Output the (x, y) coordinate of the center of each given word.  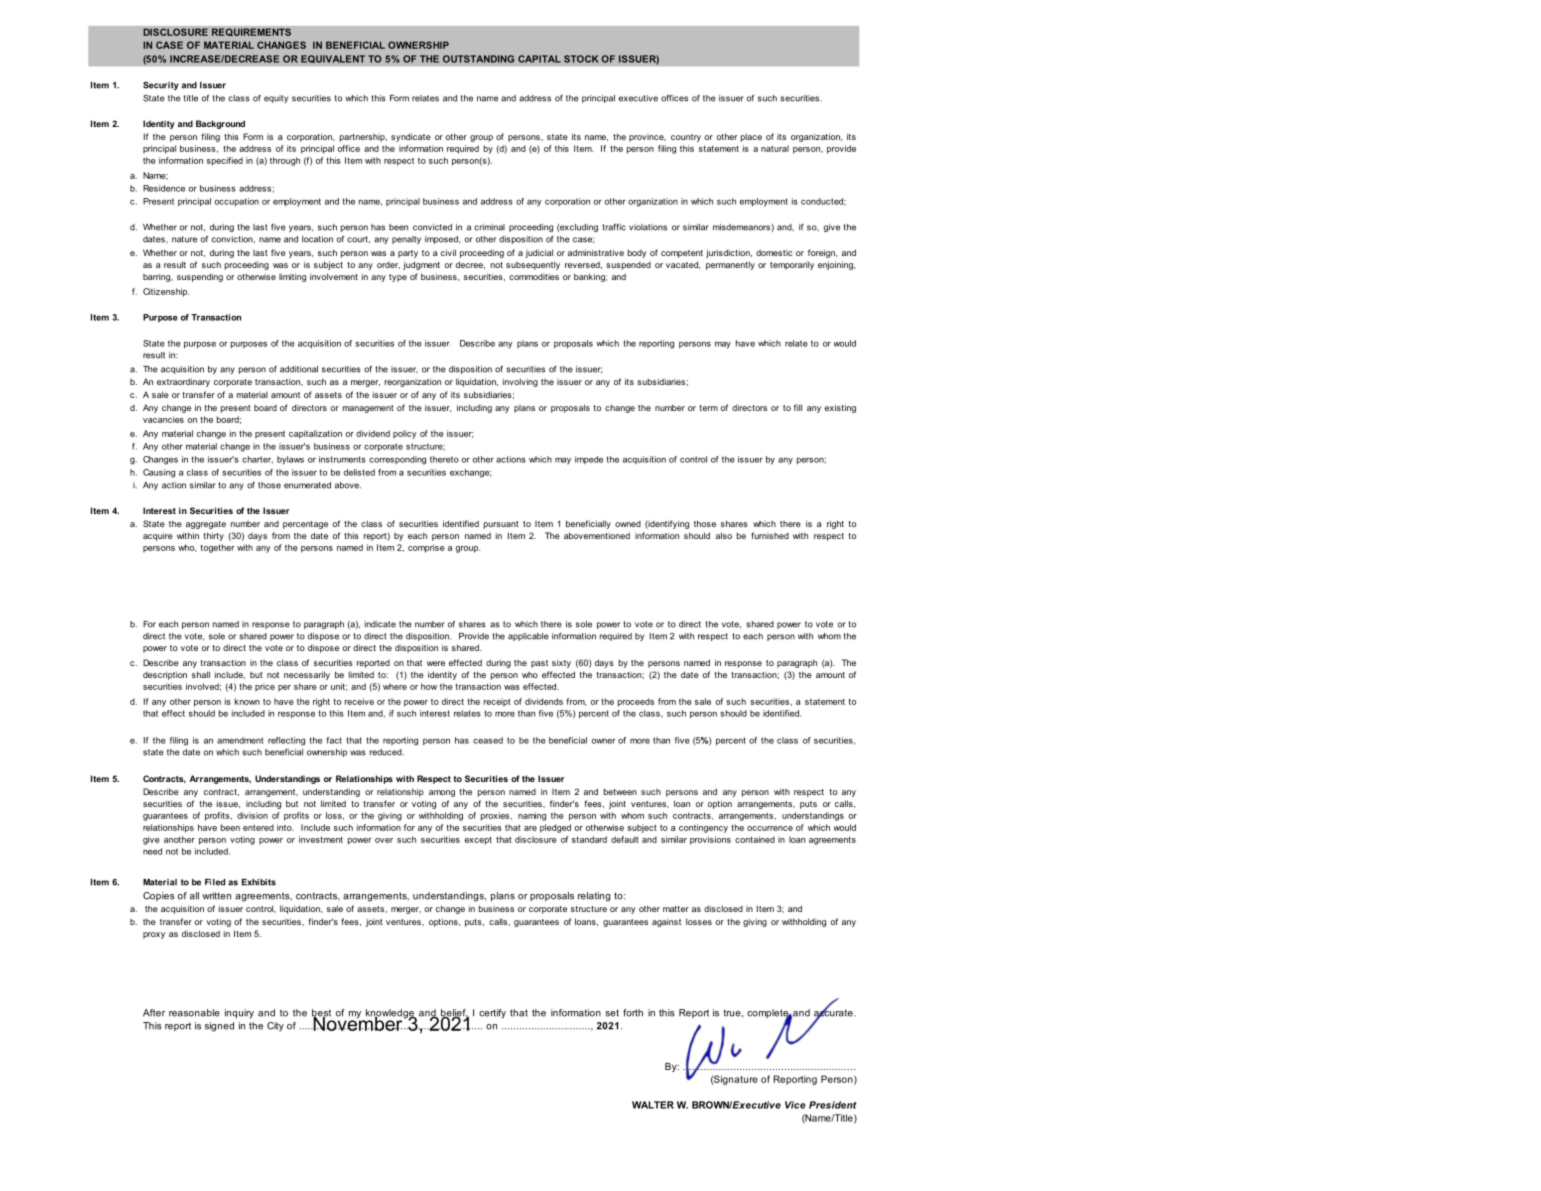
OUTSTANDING (478, 59)
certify (492, 1014)
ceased (488, 740)
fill (798, 407)
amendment (240, 740)
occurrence (770, 828)
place (751, 137)
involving (520, 382)
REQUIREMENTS (251, 32)
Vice (795, 1105)
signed (219, 1027)
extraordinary (183, 382)
